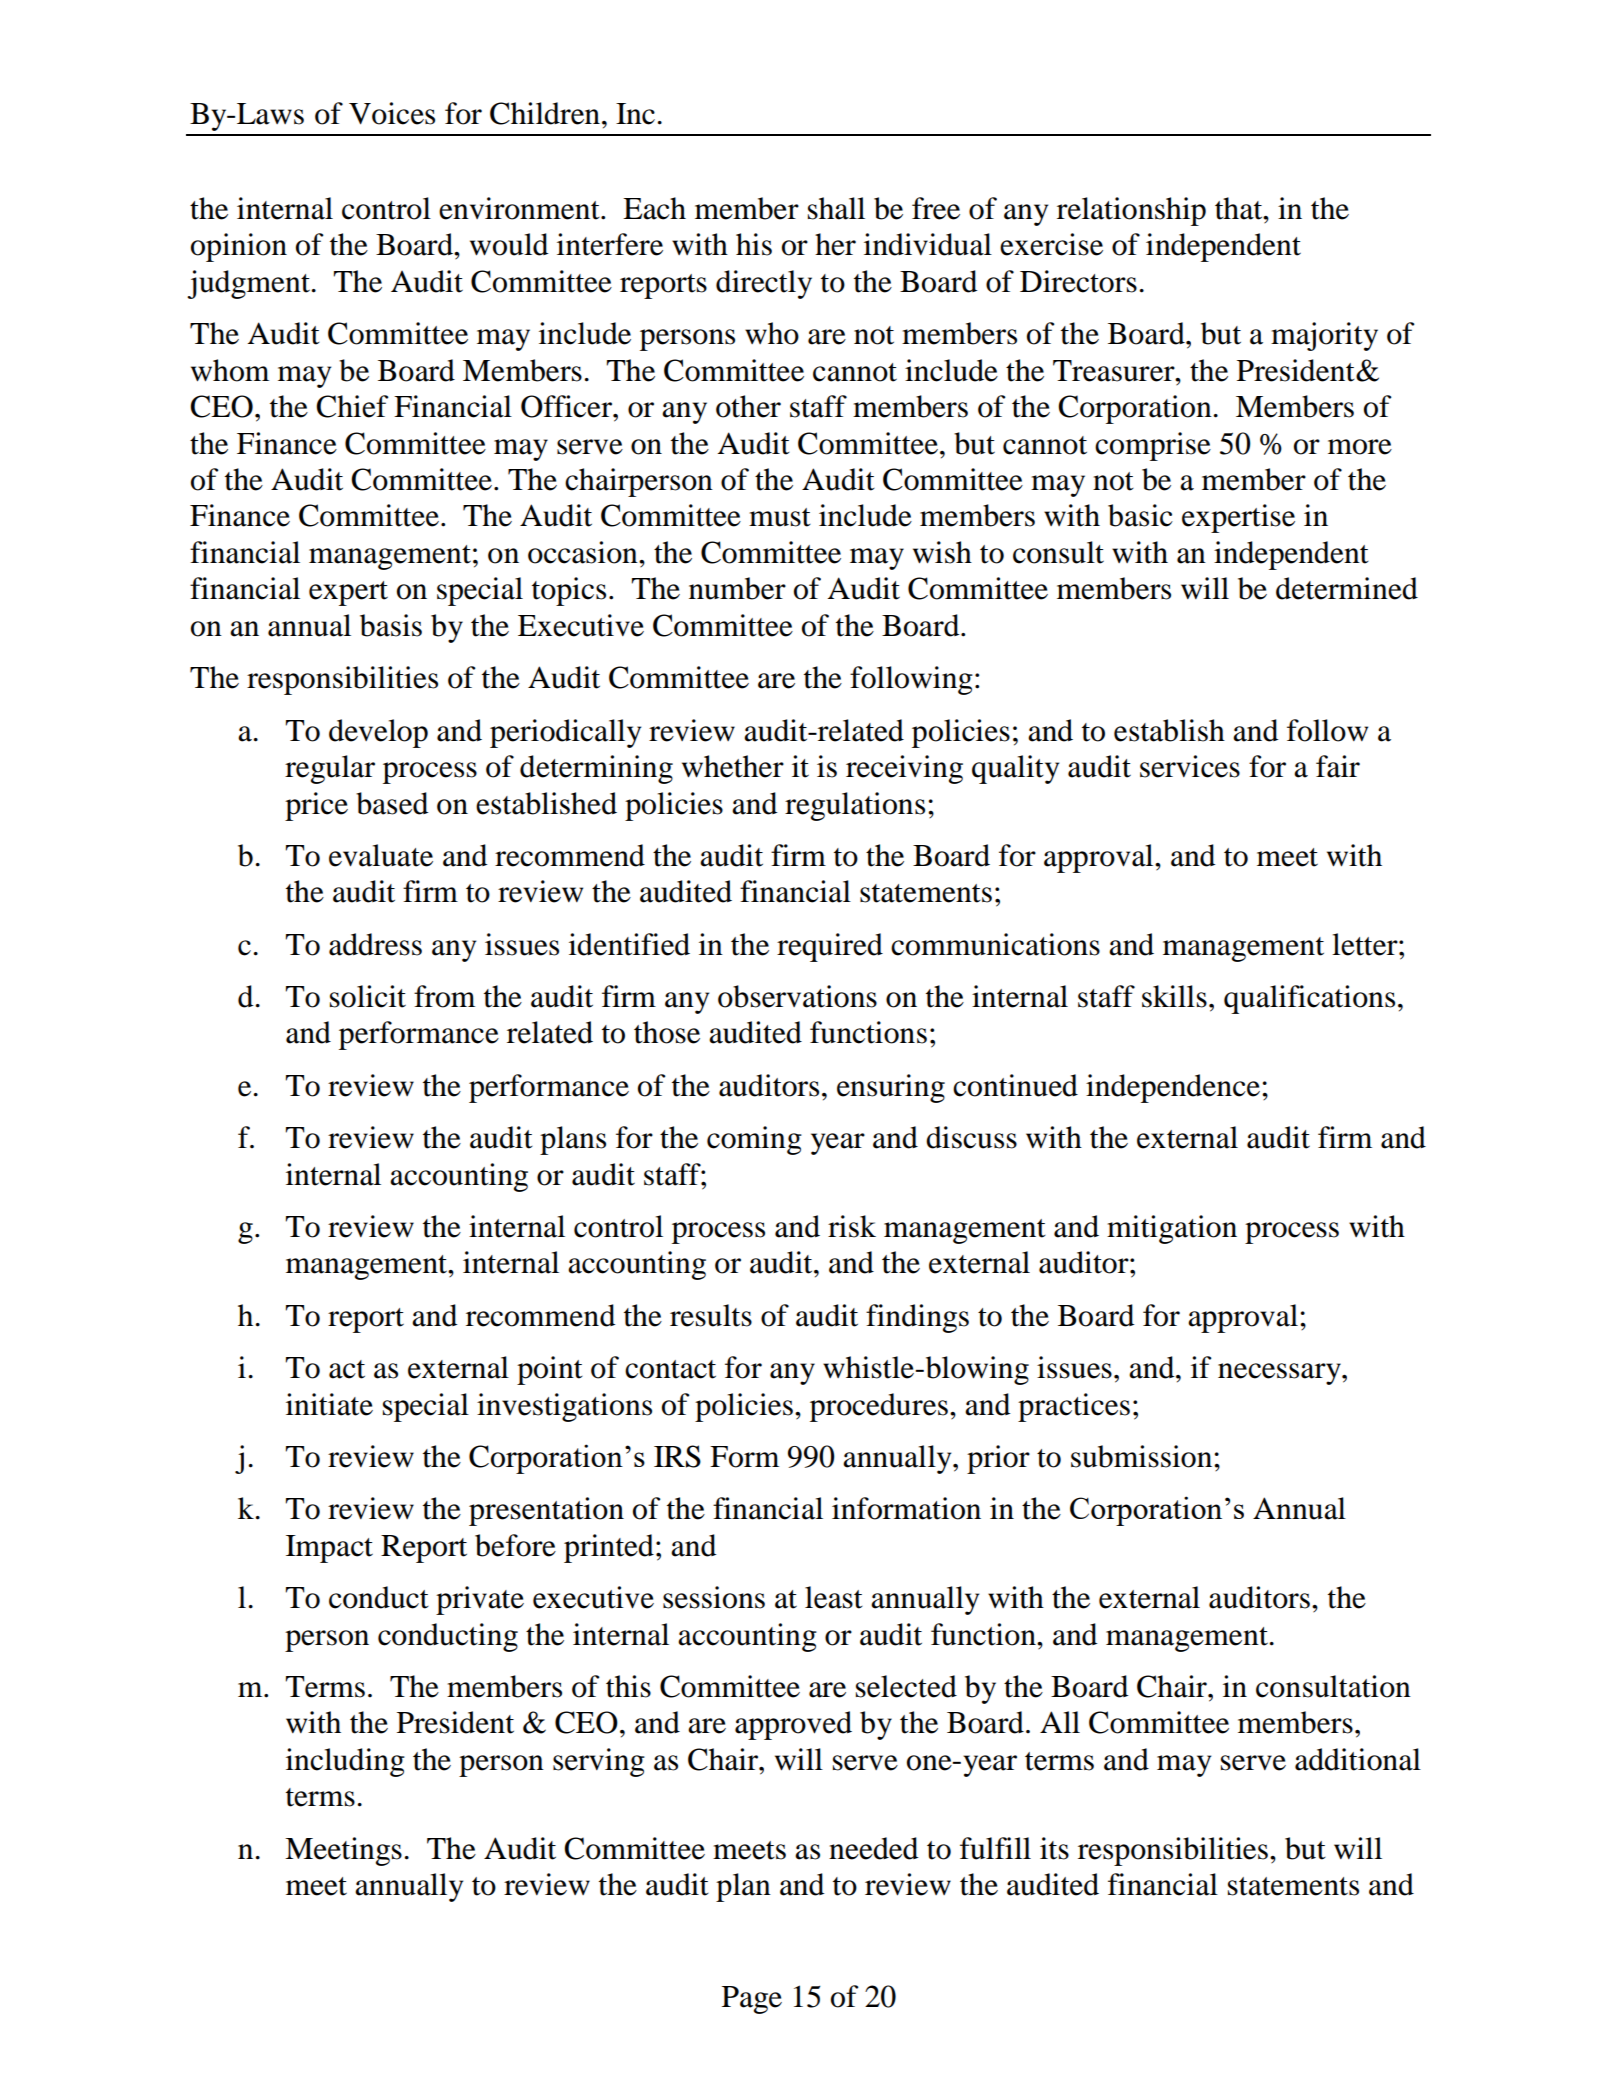  Describe the element at coordinates (836, 208) in the document. I see `shall` at that location.
